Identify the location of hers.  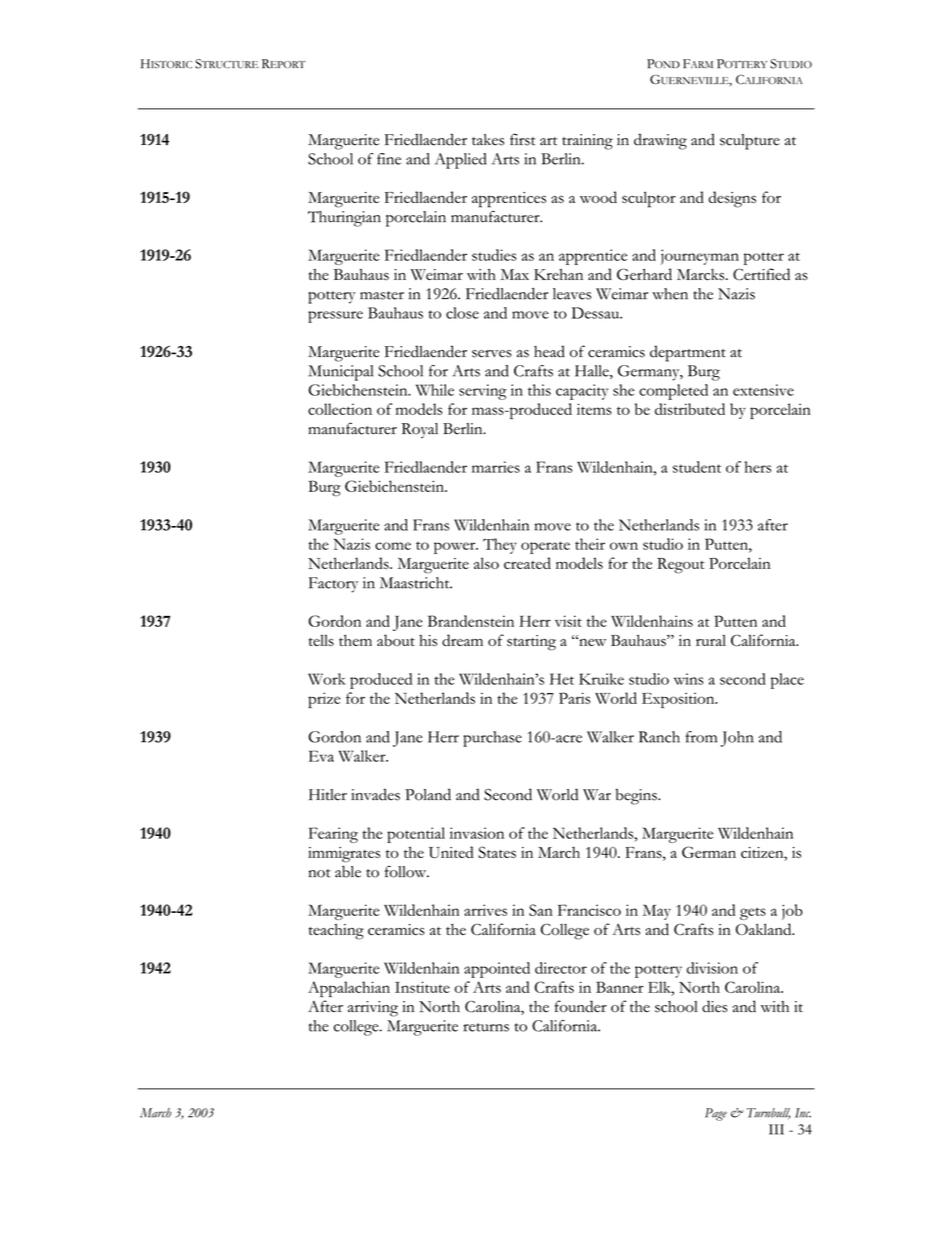
(758, 467).
